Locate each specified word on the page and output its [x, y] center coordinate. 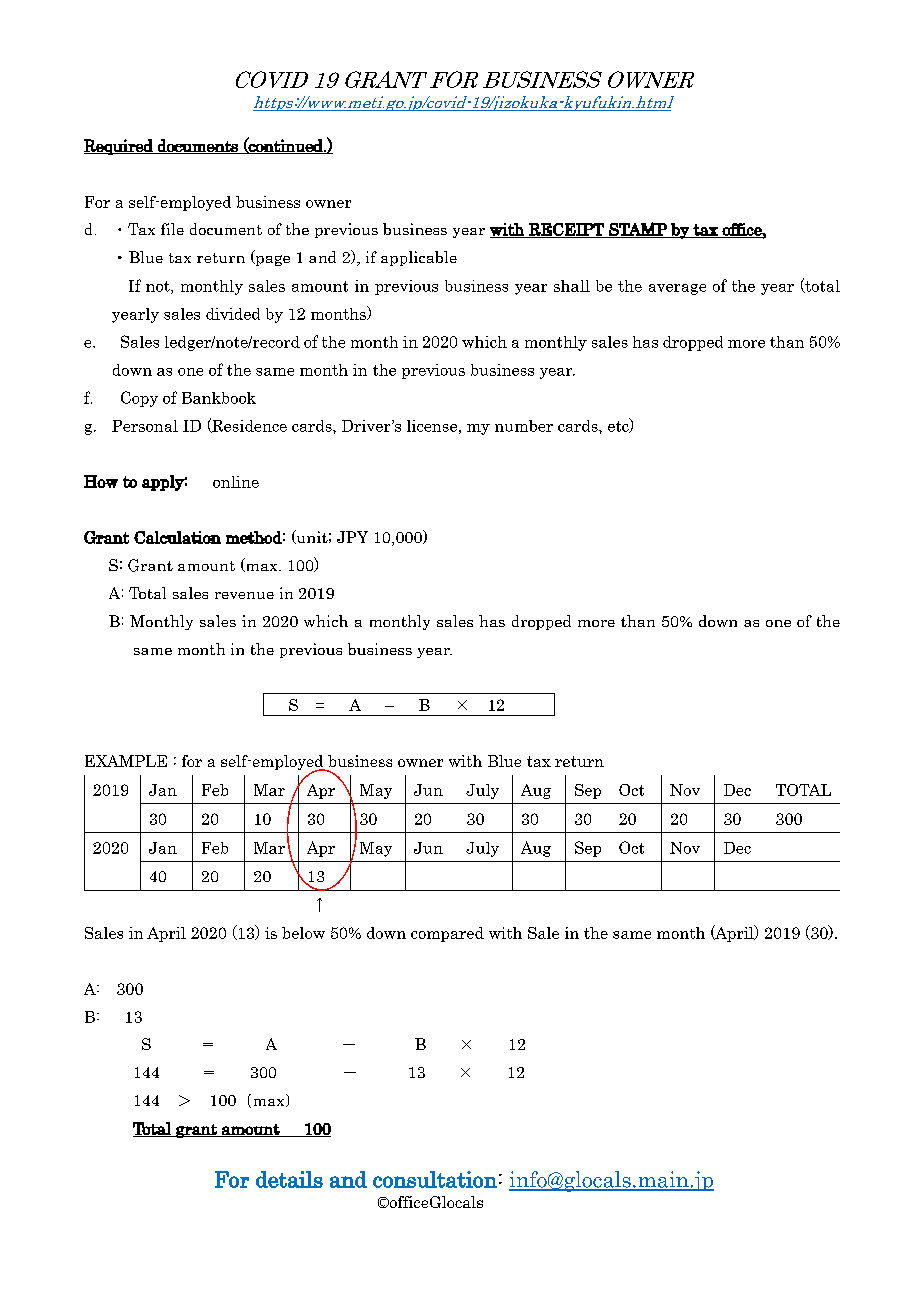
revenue [244, 595]
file [172, 229]
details [289, 1179]
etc [619, 425]
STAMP [638, 230]
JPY [352, 537]
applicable [419, 258]
